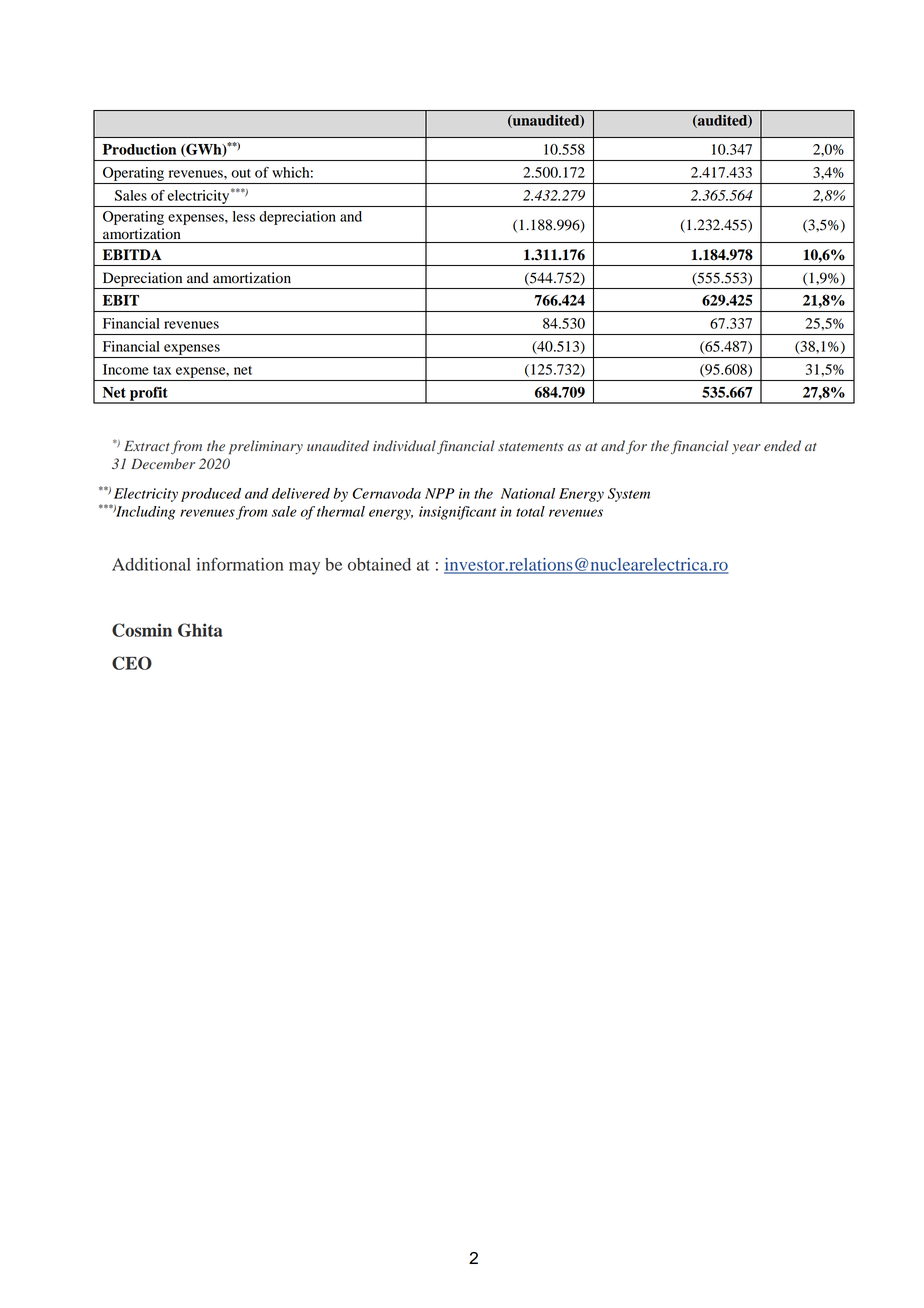 This document has width=924, height=1308. I want to click on out, so click(241, 173).
